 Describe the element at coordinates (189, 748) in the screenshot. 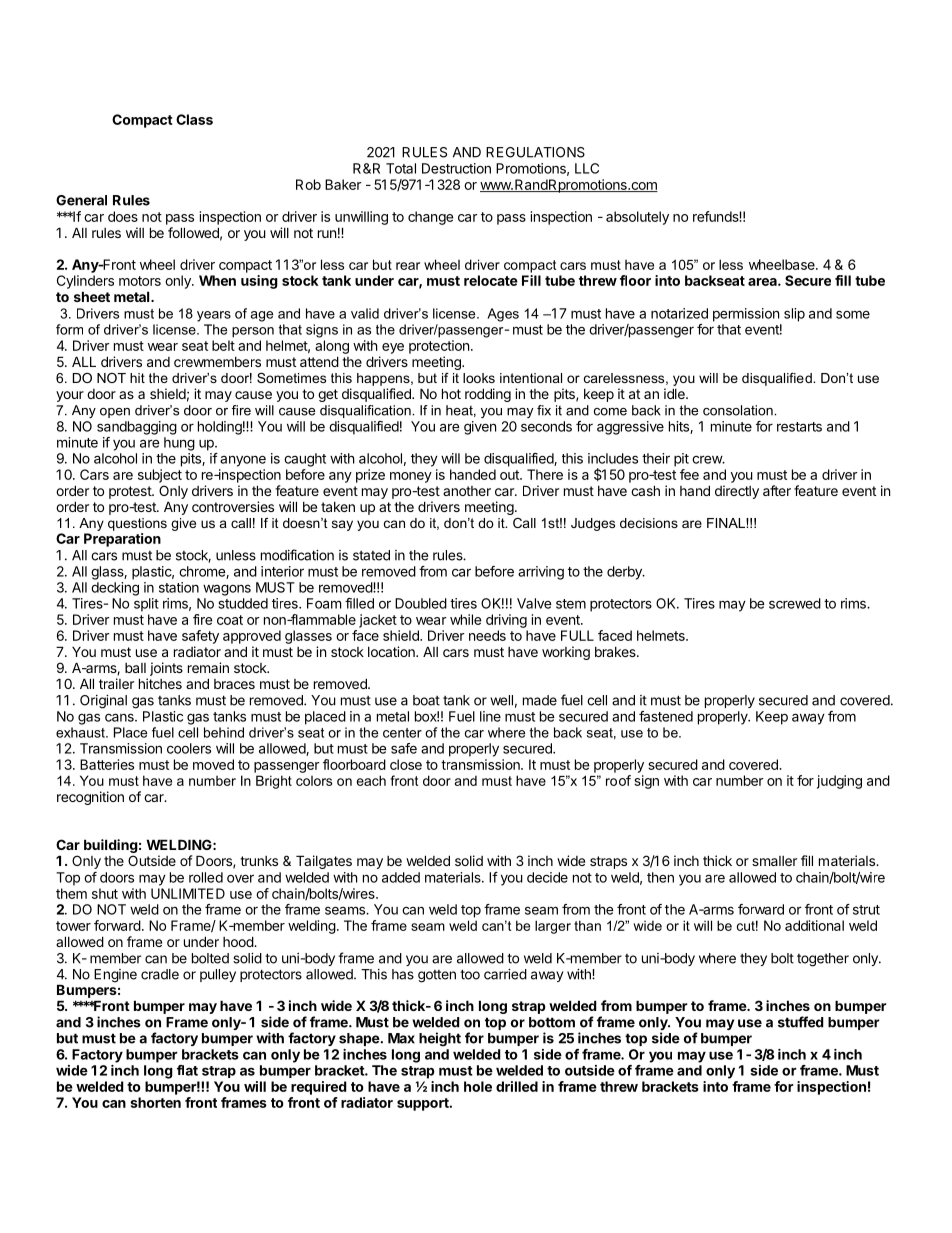

I see `coolers` at that location.
